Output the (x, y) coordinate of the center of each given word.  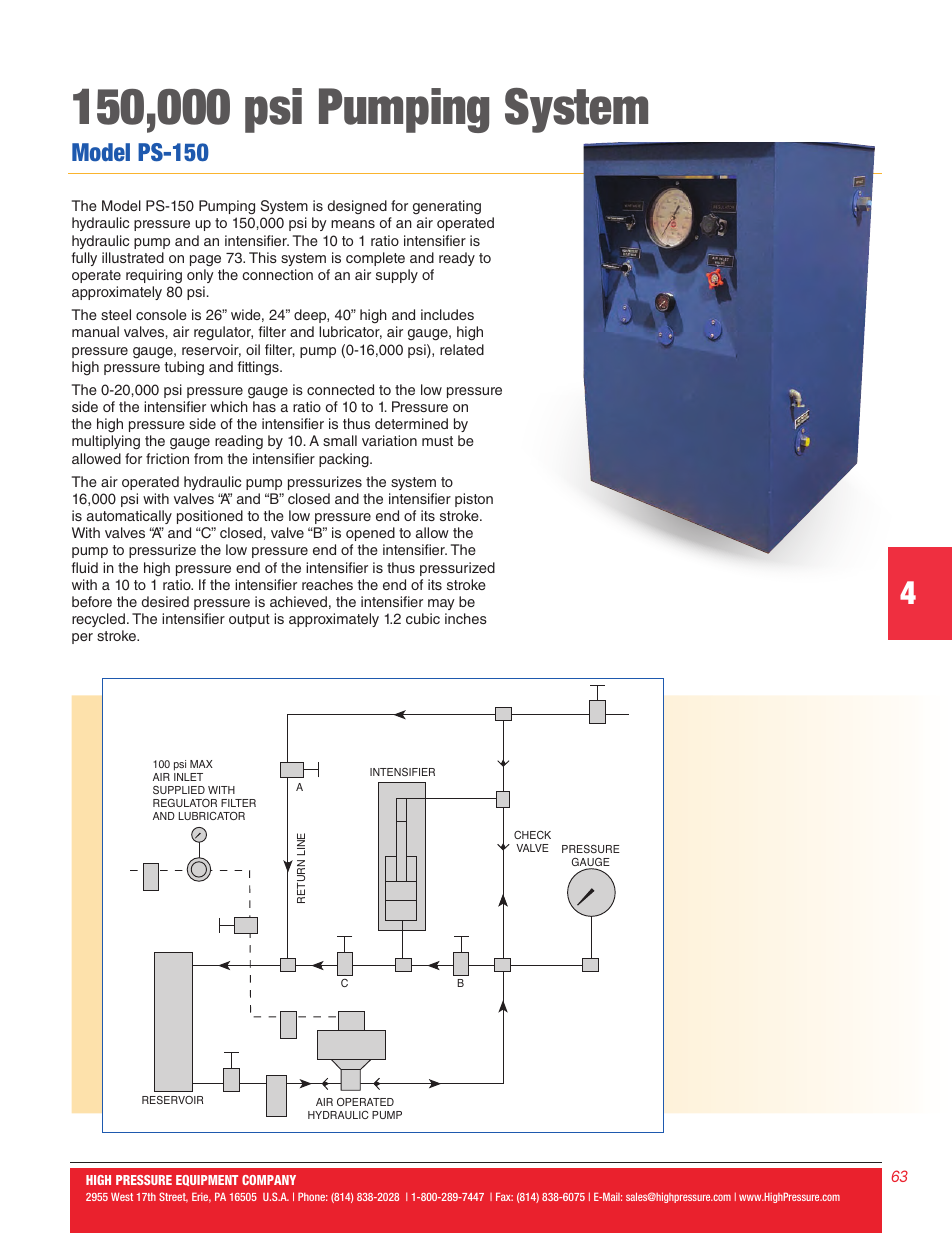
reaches (327, 584)
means (353, 224)
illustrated (133, 257)
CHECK (532, 834)
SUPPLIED (179, 790)
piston (474, 500)
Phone (312, 1197)
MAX (201, 764)
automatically (129, 517)
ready (457, 259)
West (122, 1197)
